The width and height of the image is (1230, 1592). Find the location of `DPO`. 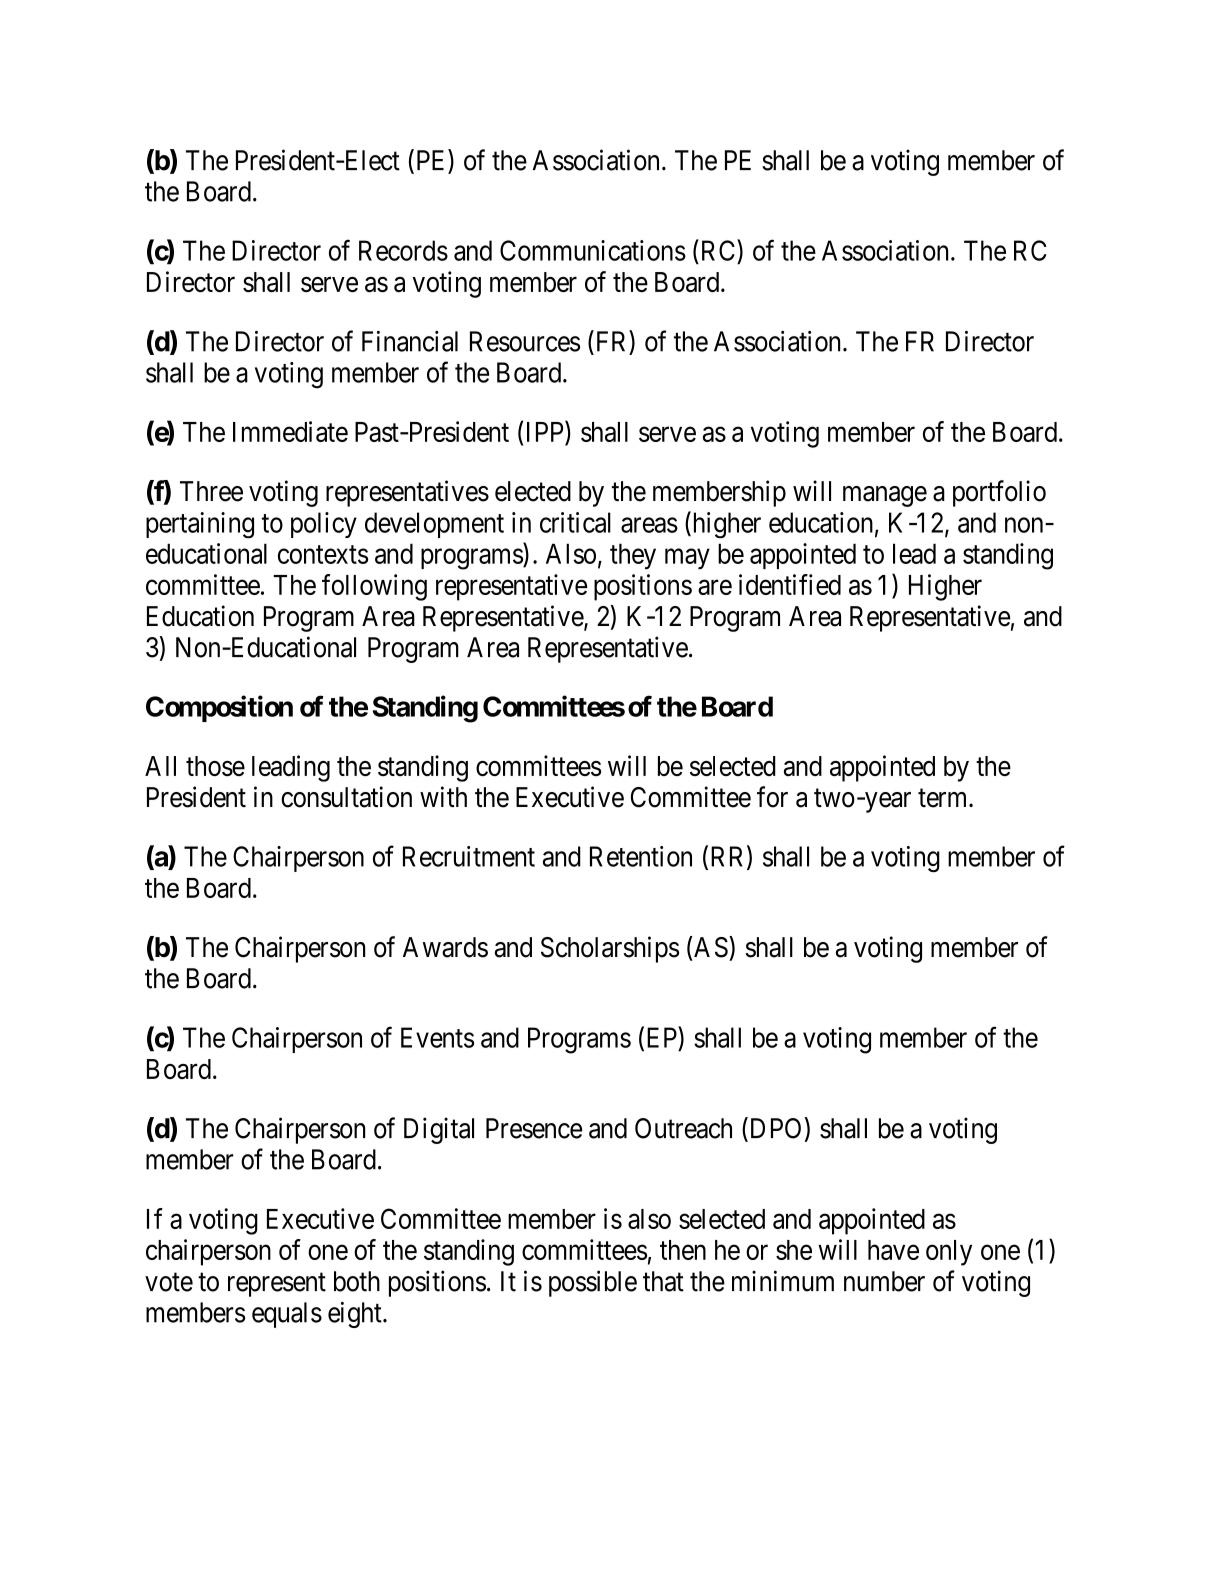

DPO is located at coordinates (774, 1129).
